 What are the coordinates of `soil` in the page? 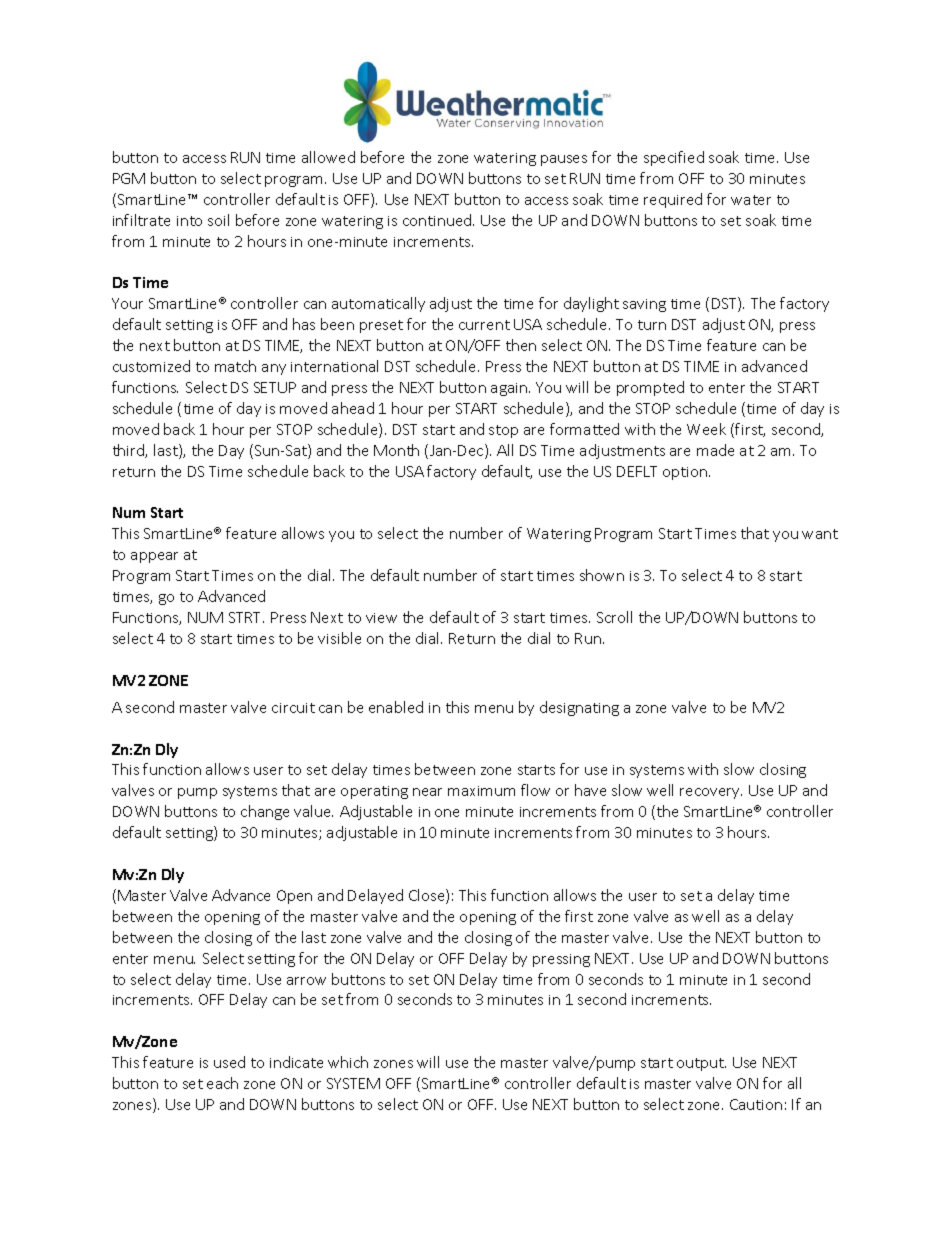 It's located at (218, 220).
